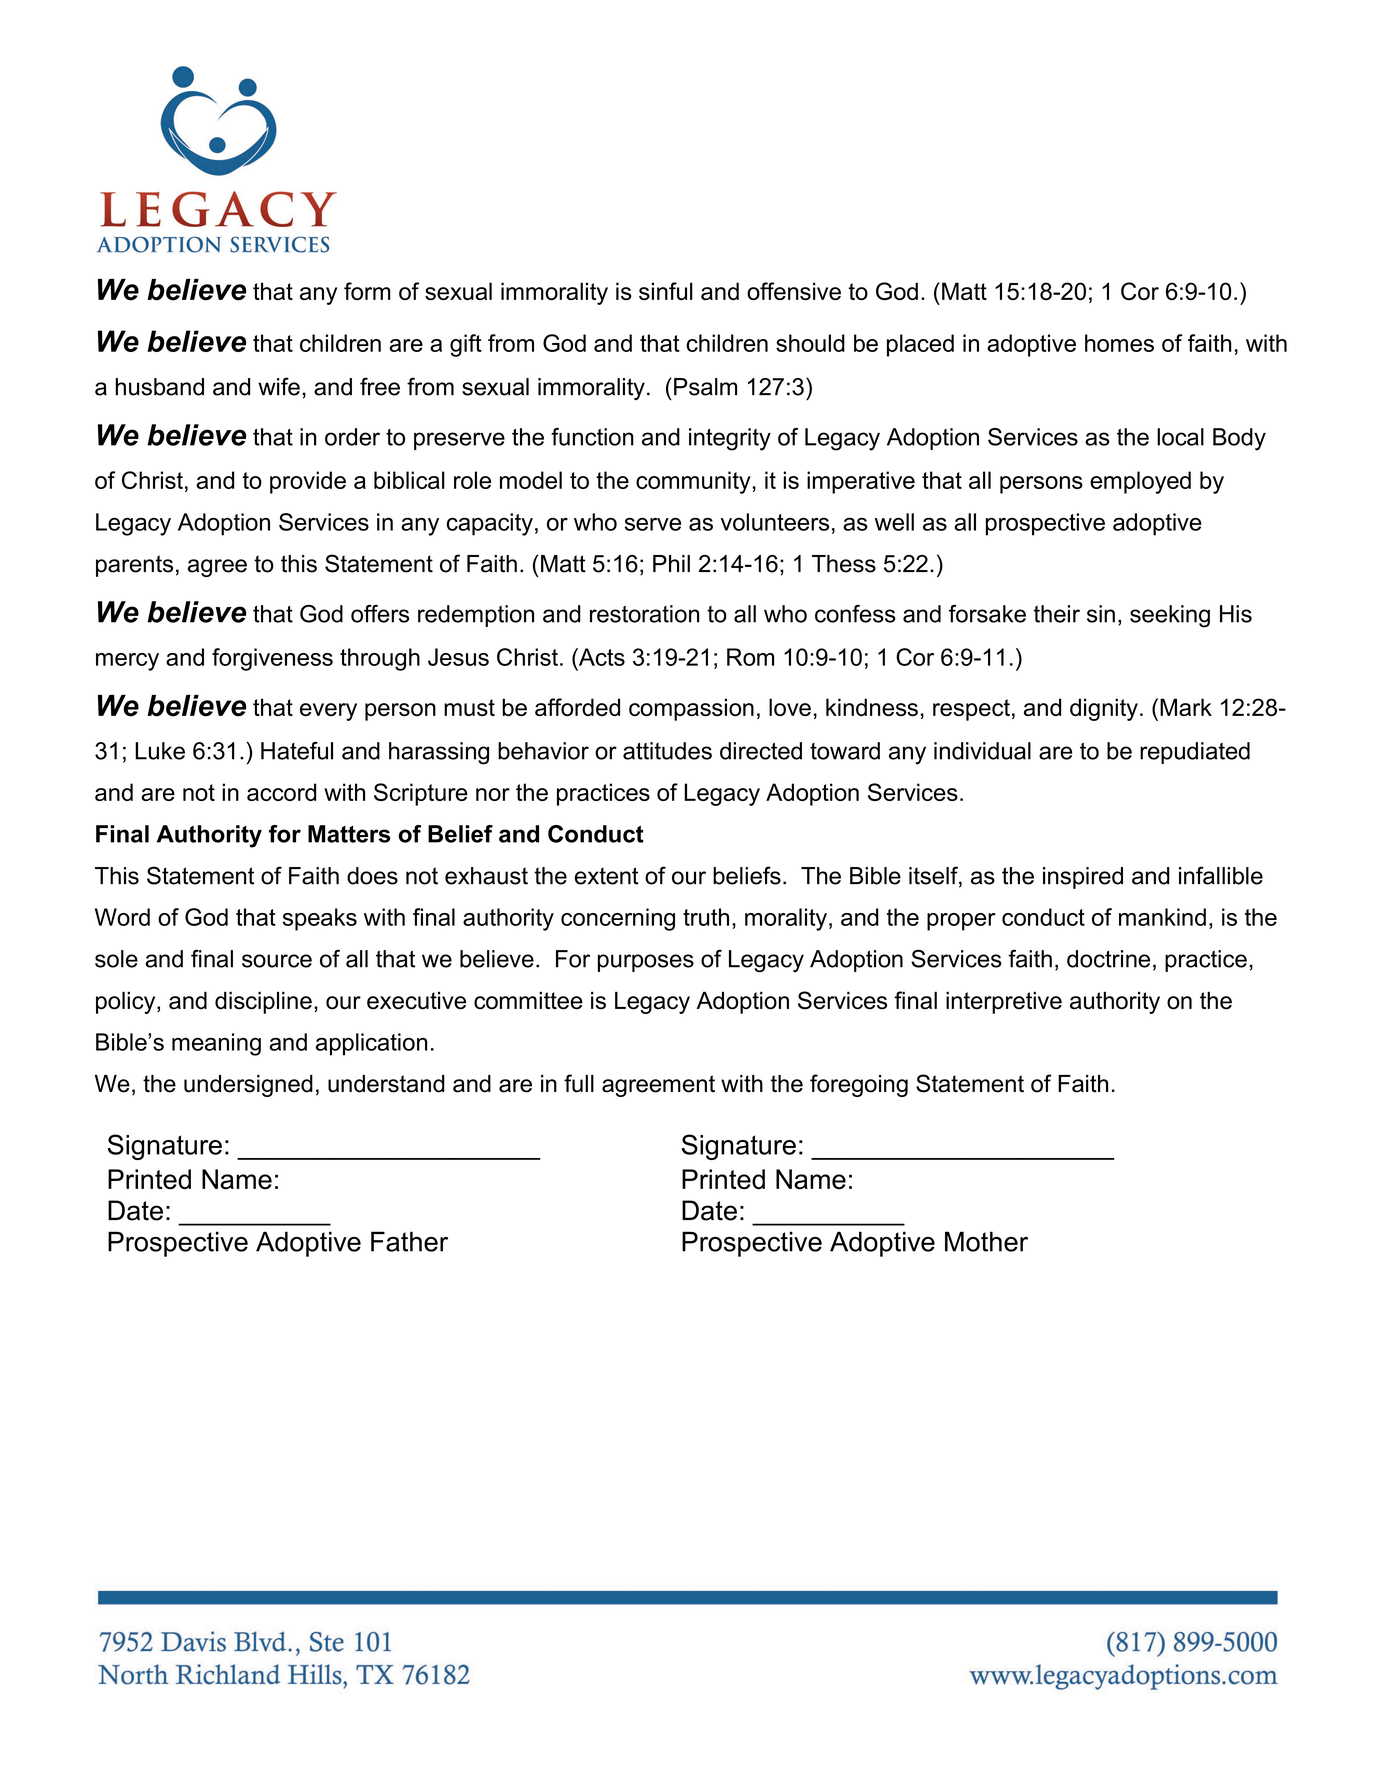 This image has height=1791, width=1384. Describe the element at coordinates (297, 751) in the image. I see `Hateful` at that location.
